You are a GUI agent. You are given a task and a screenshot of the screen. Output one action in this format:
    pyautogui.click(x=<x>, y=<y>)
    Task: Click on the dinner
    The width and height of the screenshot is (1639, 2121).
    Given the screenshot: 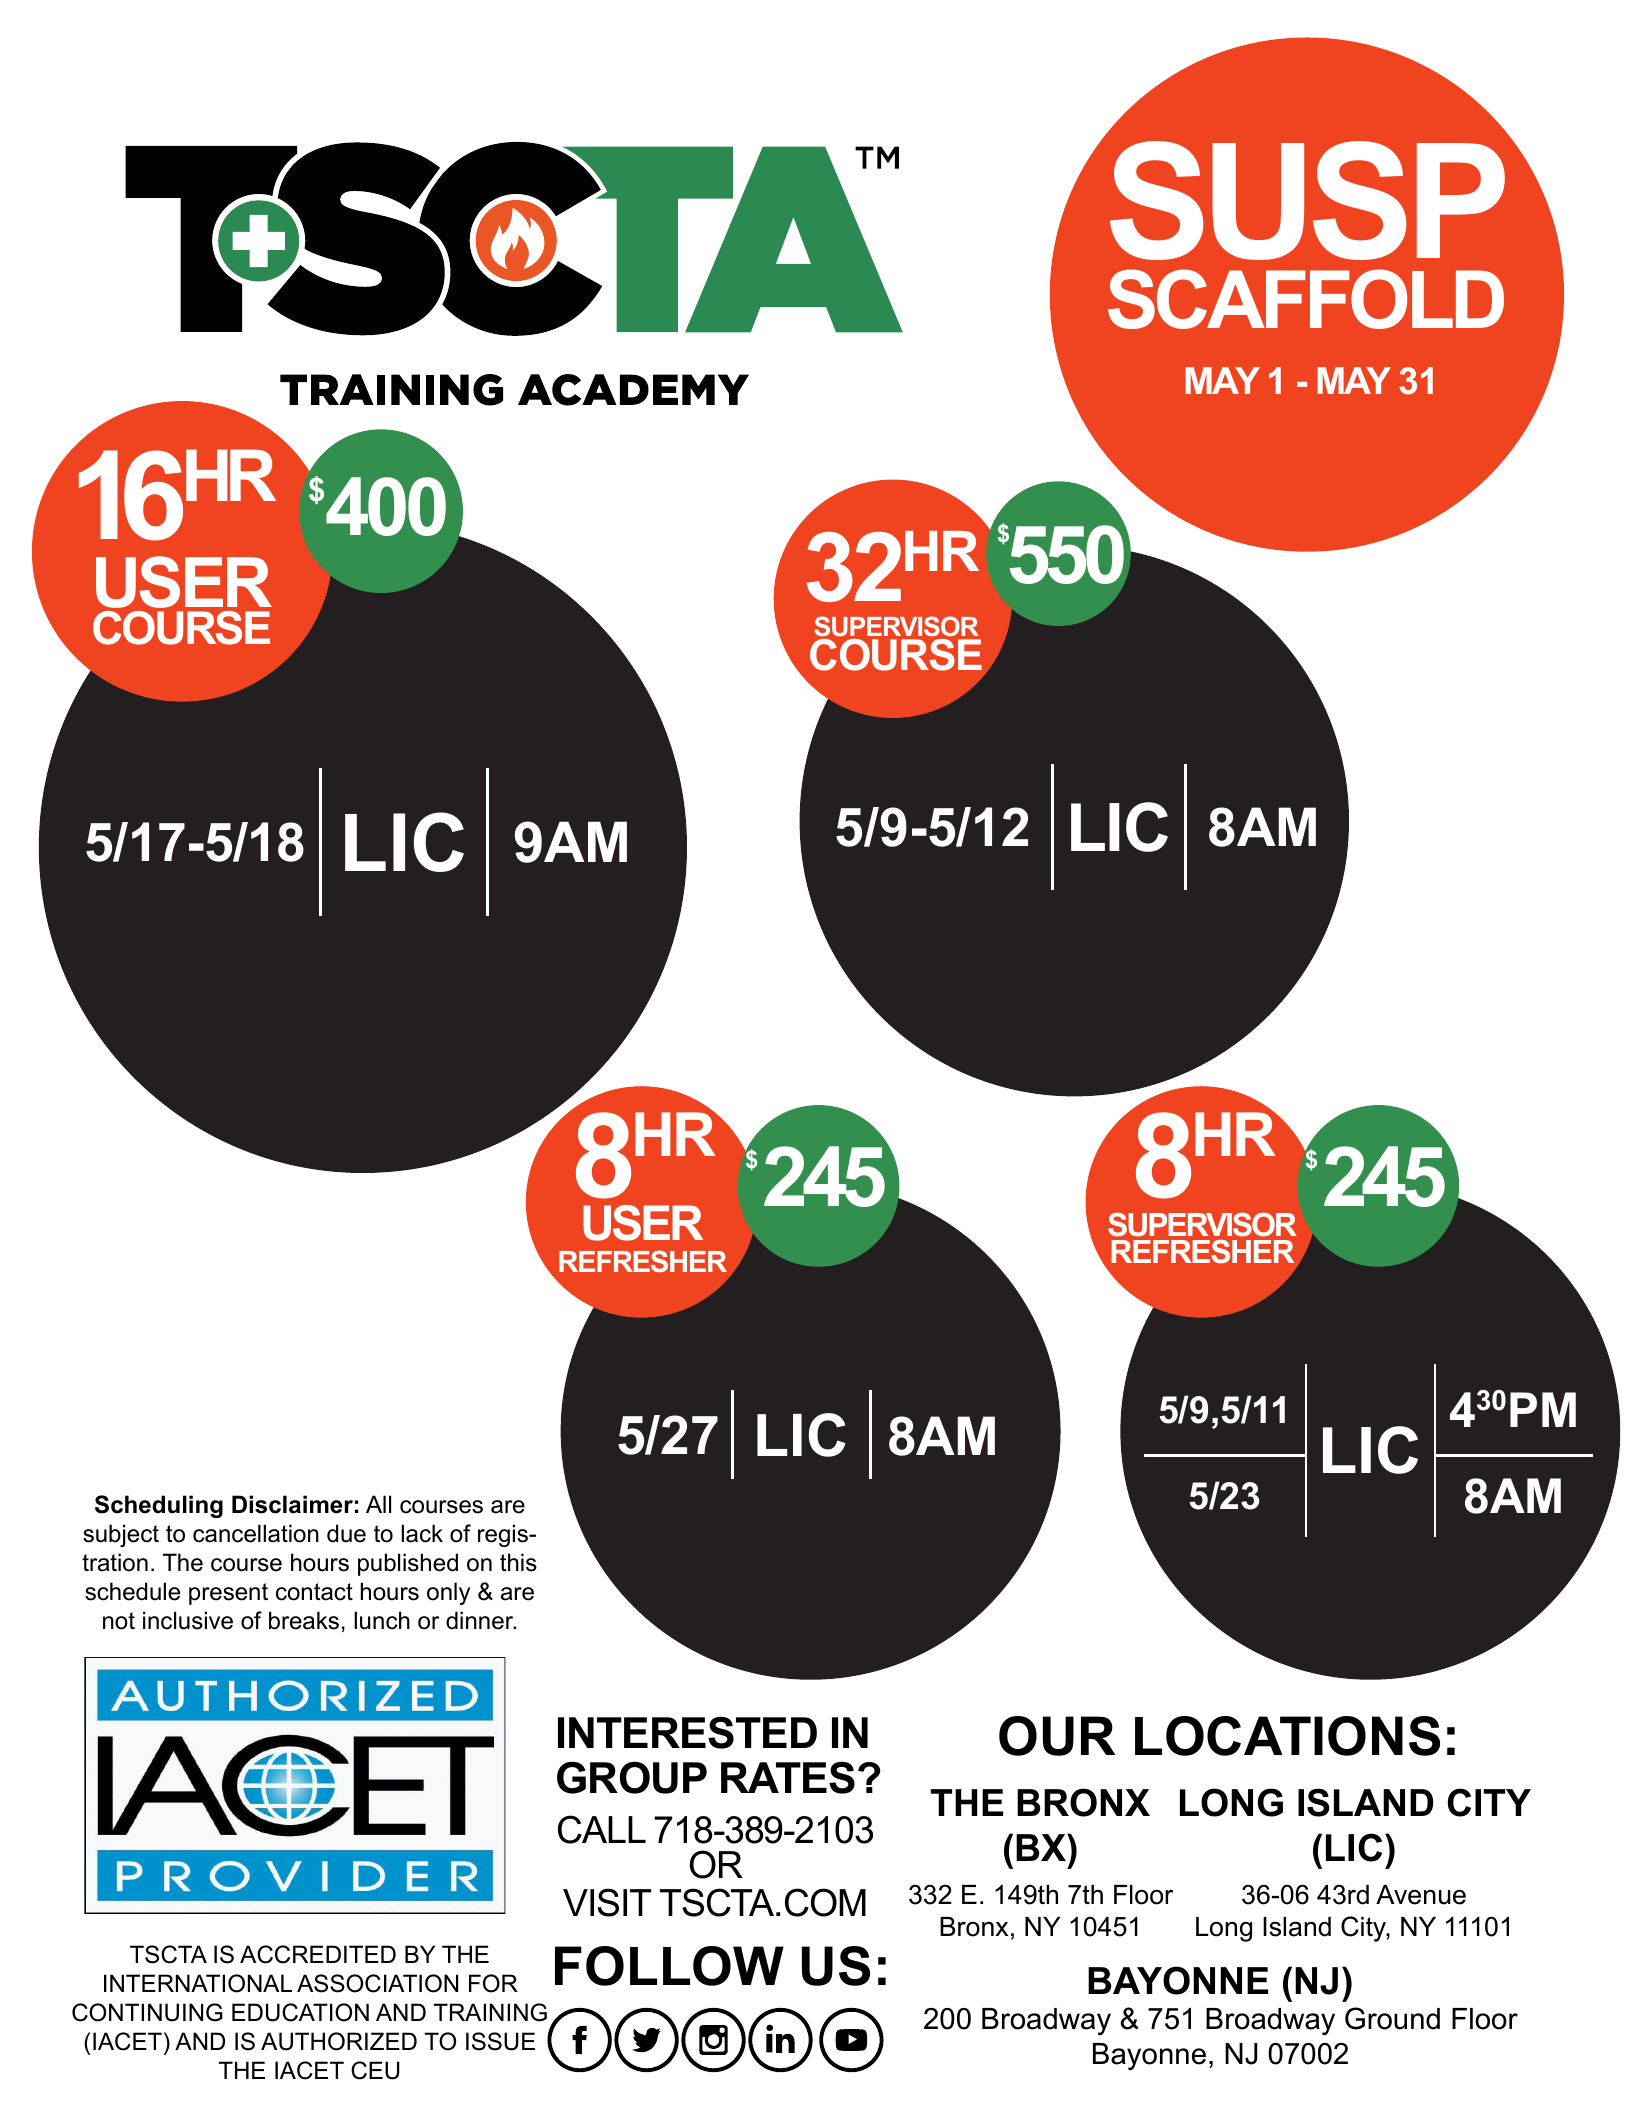 What is the action you would take?
    pyautogui.click(x=481, y=1620)
